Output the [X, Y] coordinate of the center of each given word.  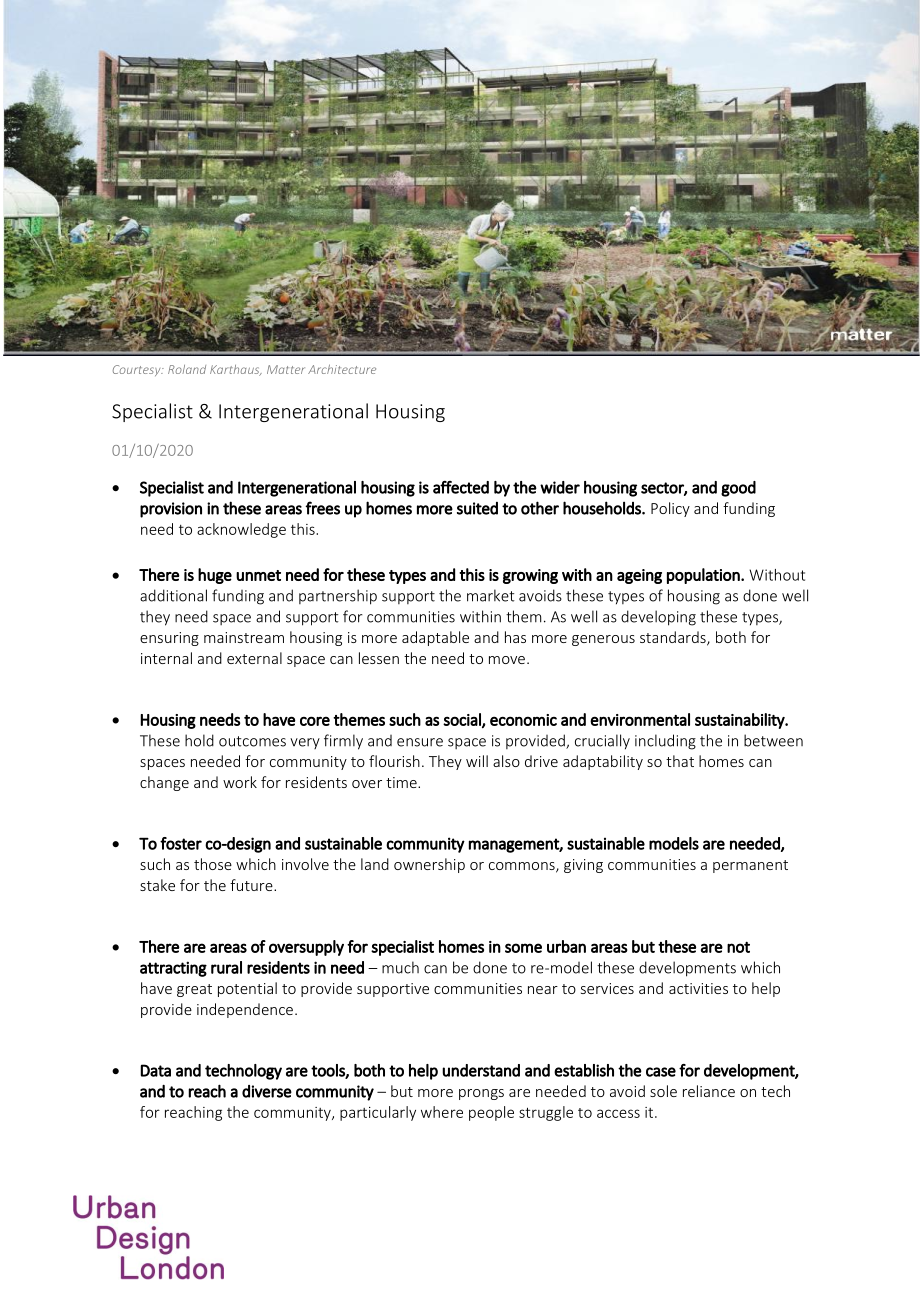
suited [477, 508]
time [402, 782]
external [254, 658]
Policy [670, 509]
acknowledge [241, 530]
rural [226, 967]
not [738, 947]
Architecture [342, 369]
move [507, 660]
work [240, 782]
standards [674, 638]
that [680, 761]
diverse [267, 1091]
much [400, 967]
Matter [286, 369]
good [738, 489]
